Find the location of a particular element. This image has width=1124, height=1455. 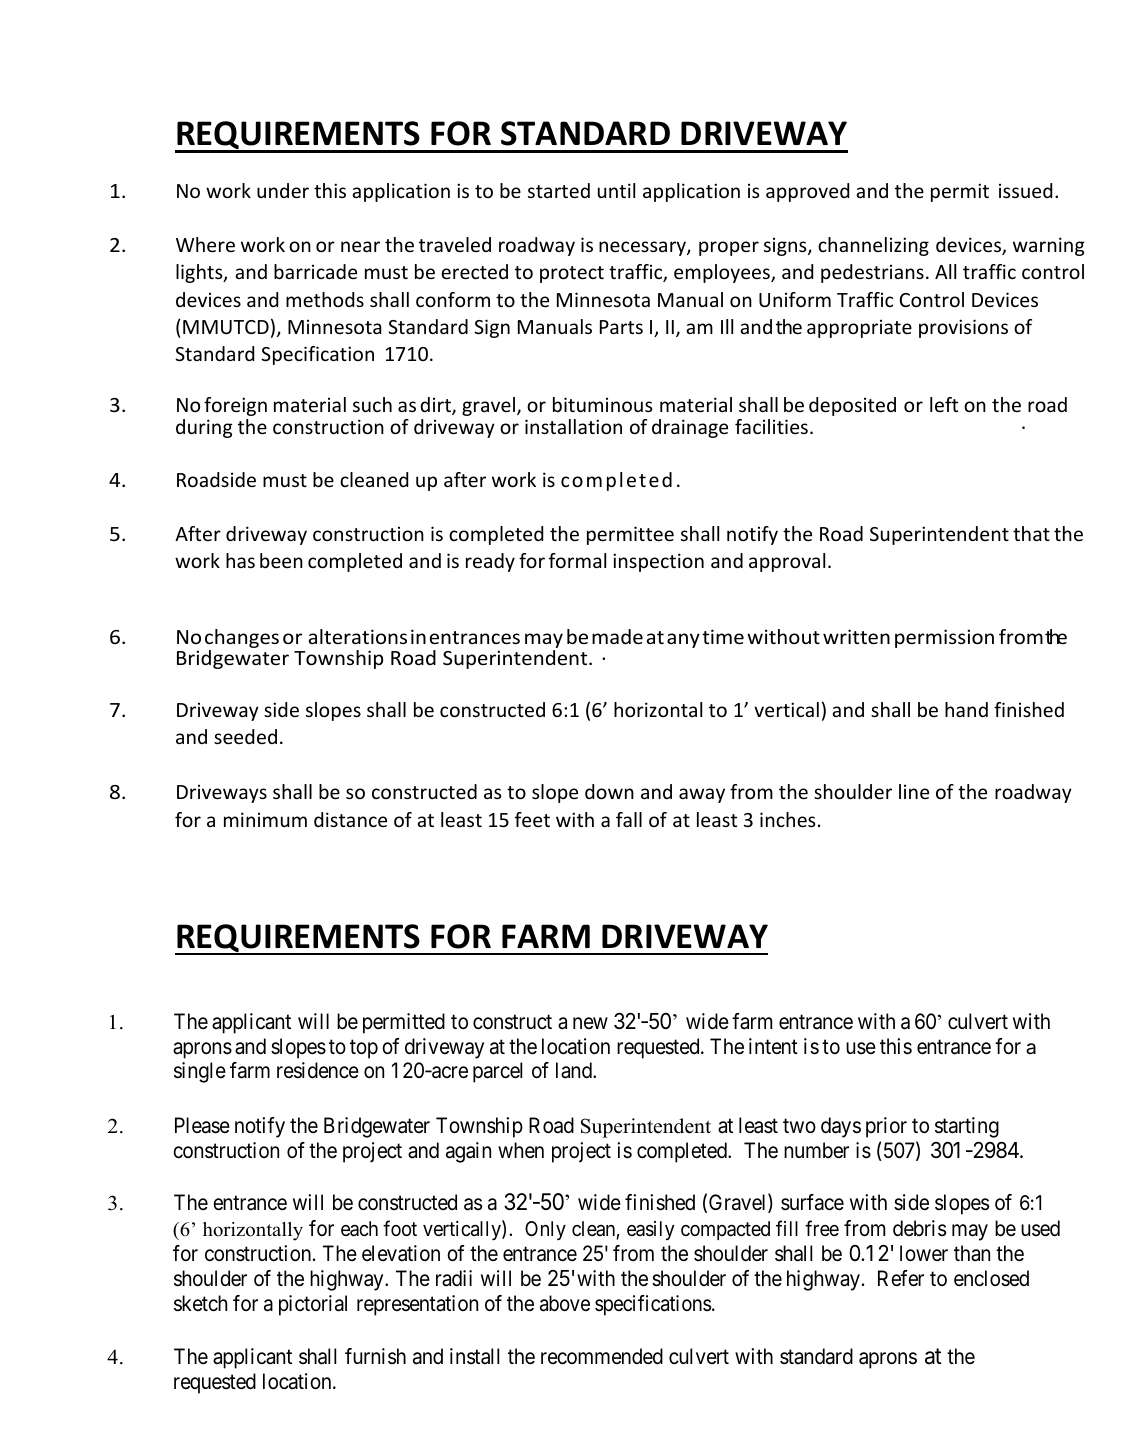

enclosed is located at coordinates (991, 1278).
